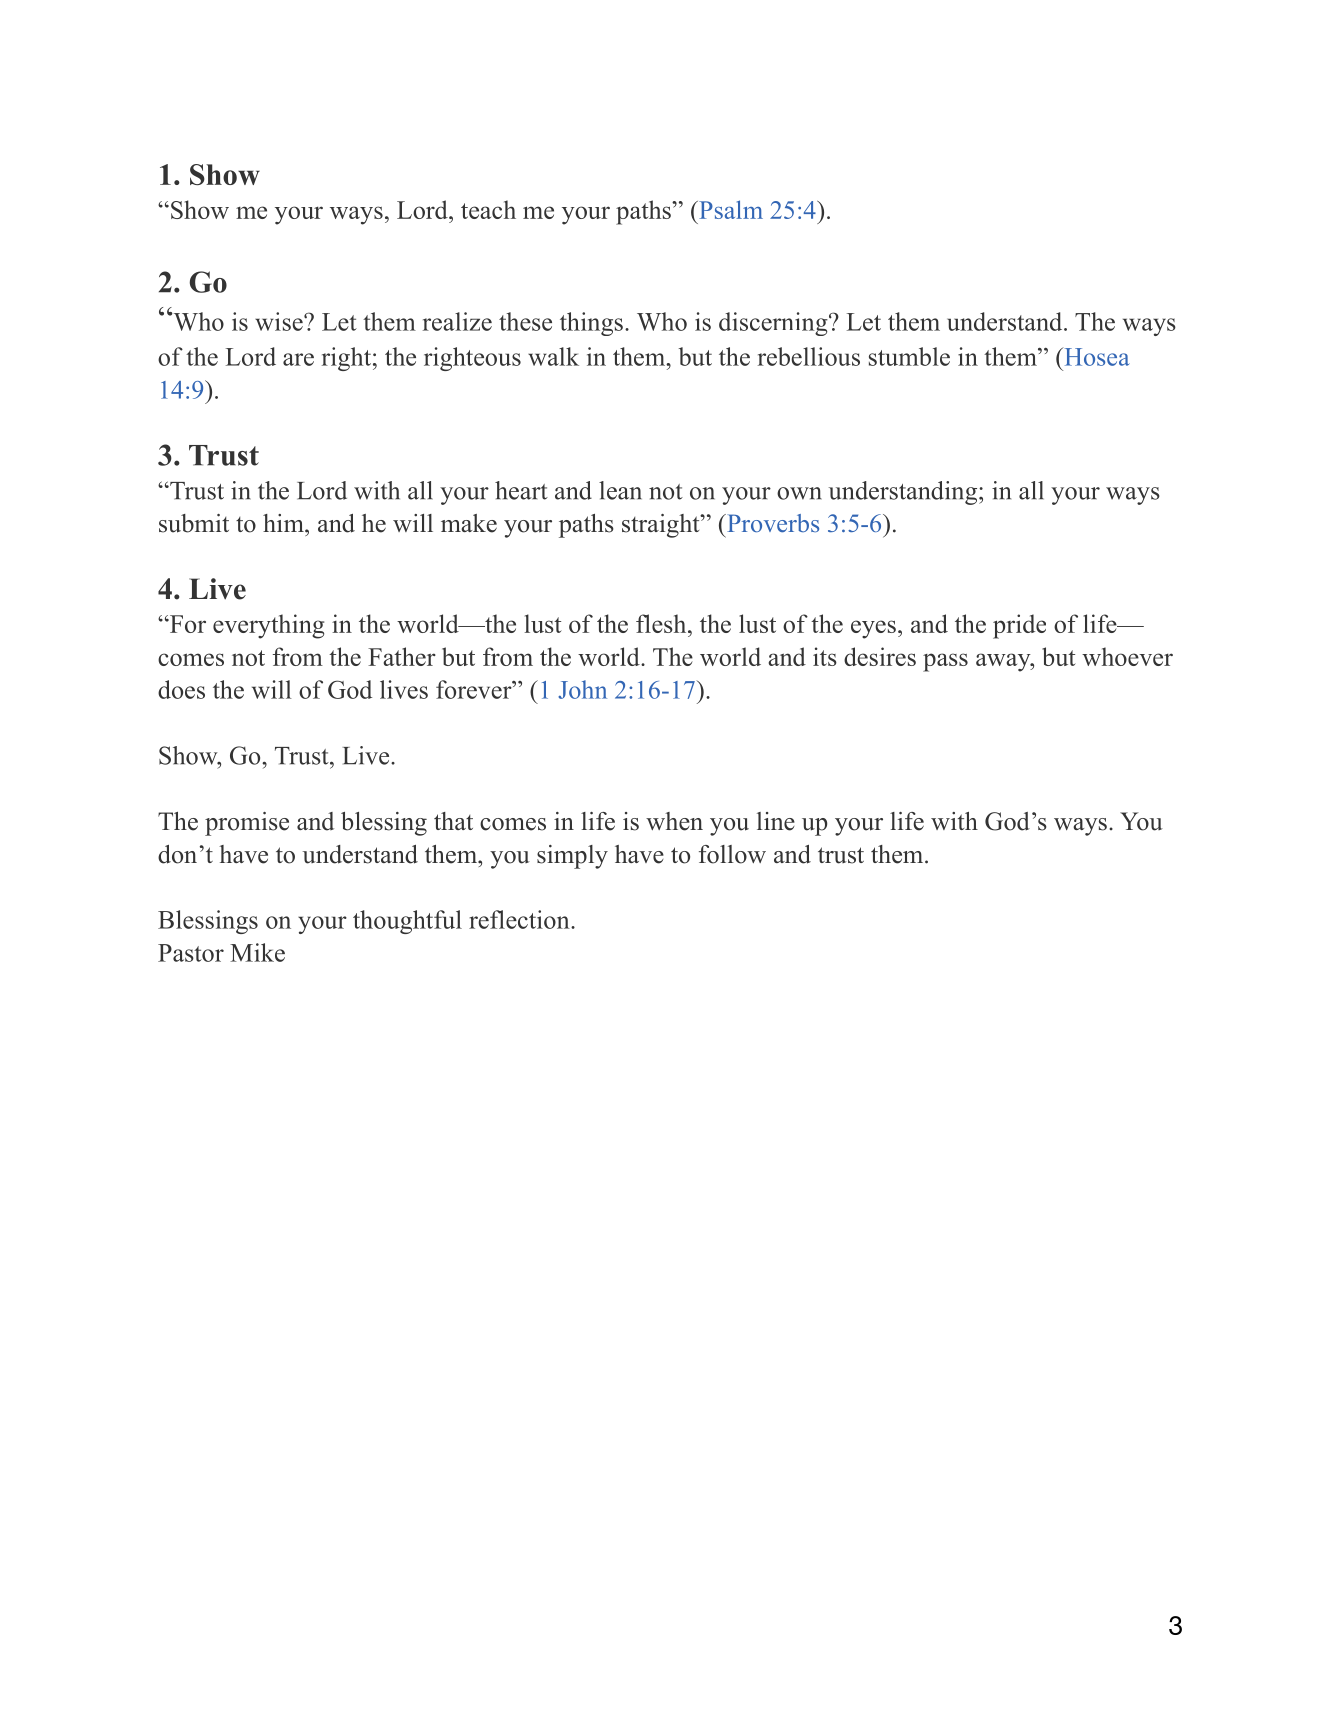  Describe the element at coordinates (257, 952) in the screenshot. I see `Mike` at that location.
